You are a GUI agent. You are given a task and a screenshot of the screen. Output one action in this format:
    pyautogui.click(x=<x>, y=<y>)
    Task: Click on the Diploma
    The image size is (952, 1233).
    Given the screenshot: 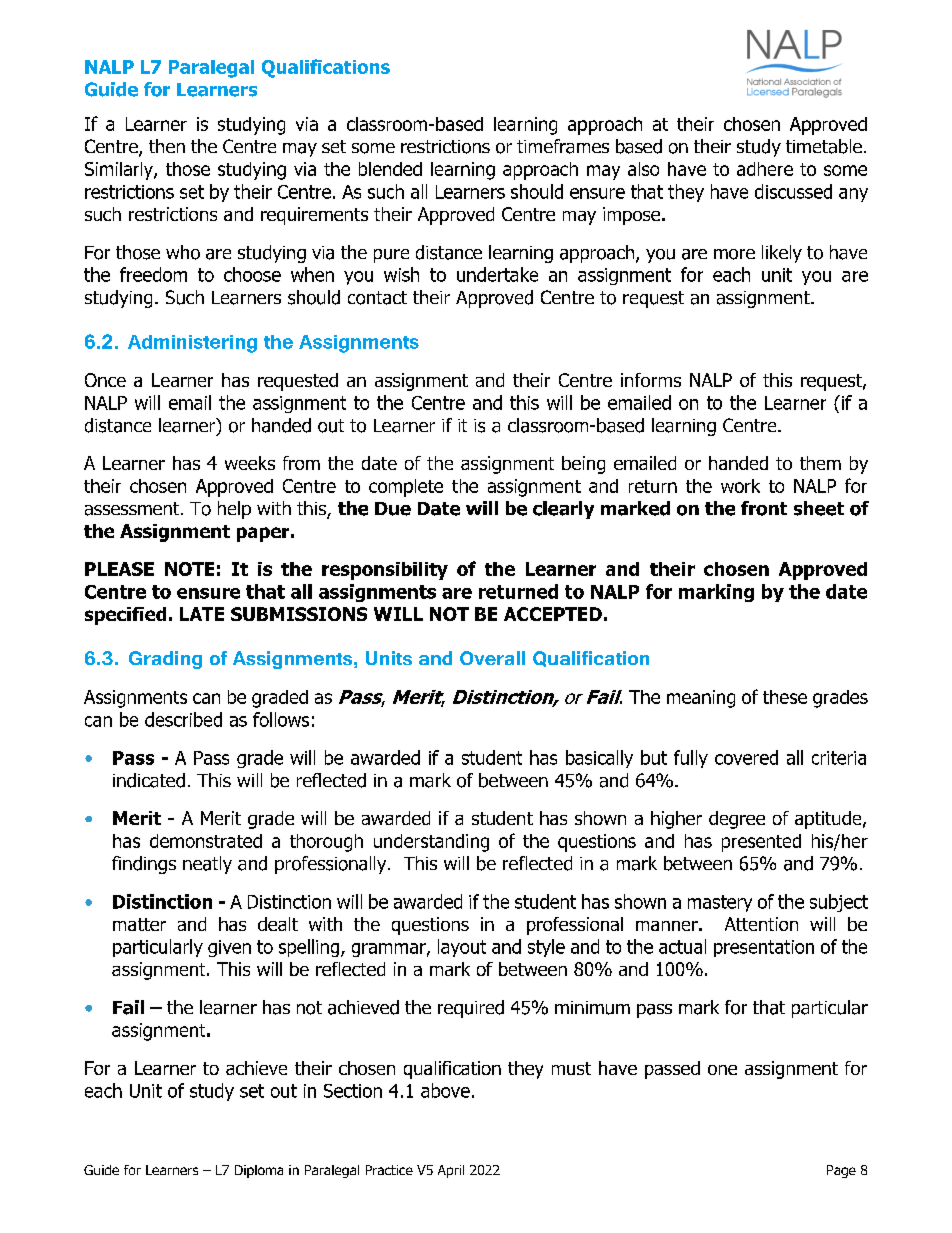 What is the action you would take?
    pyautogui.click(x=259, y=1171)
